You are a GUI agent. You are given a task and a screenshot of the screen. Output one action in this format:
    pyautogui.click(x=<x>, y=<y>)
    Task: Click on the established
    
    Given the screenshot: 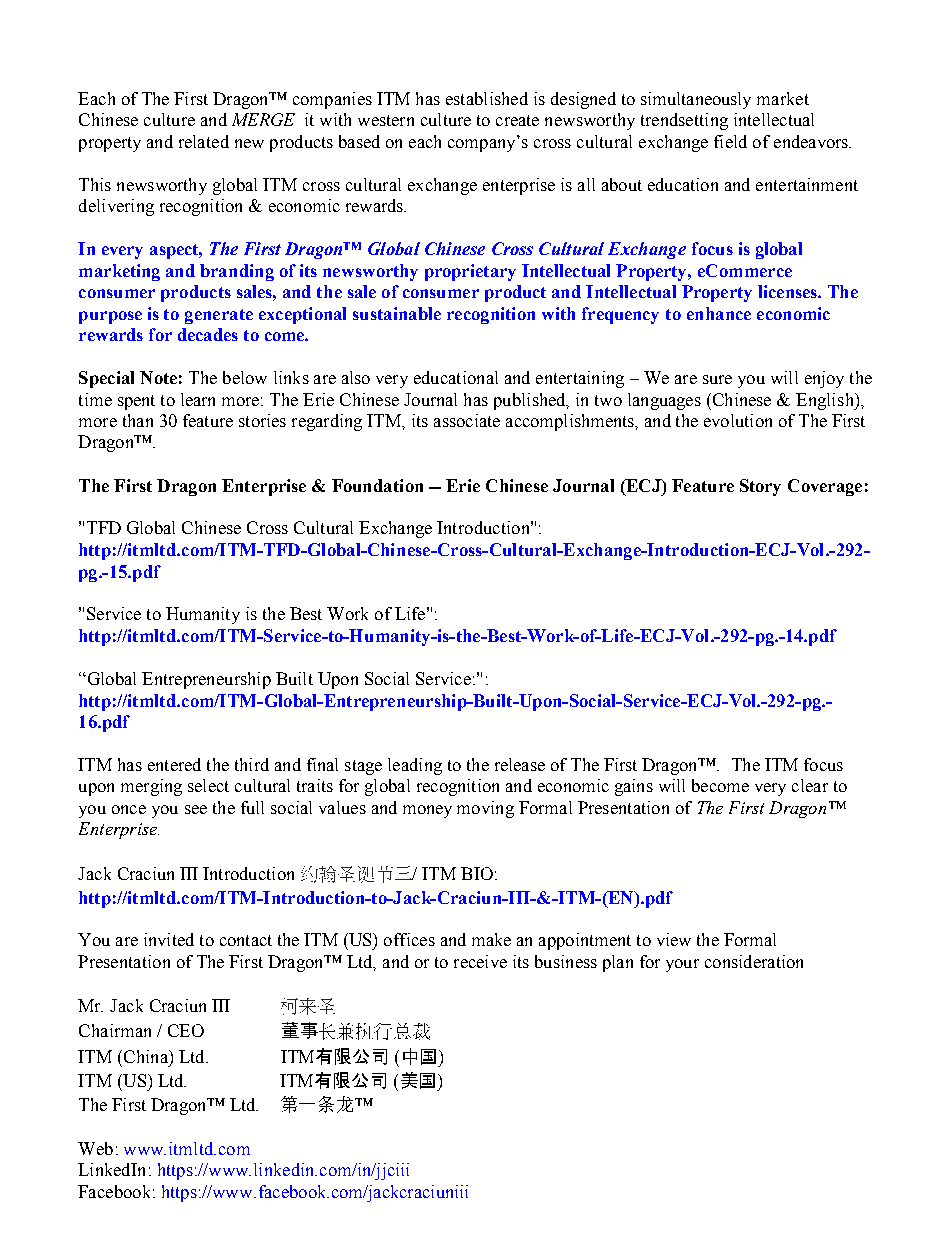 What is the action you would take?
    pyautogui.click(x=487, y=98)
